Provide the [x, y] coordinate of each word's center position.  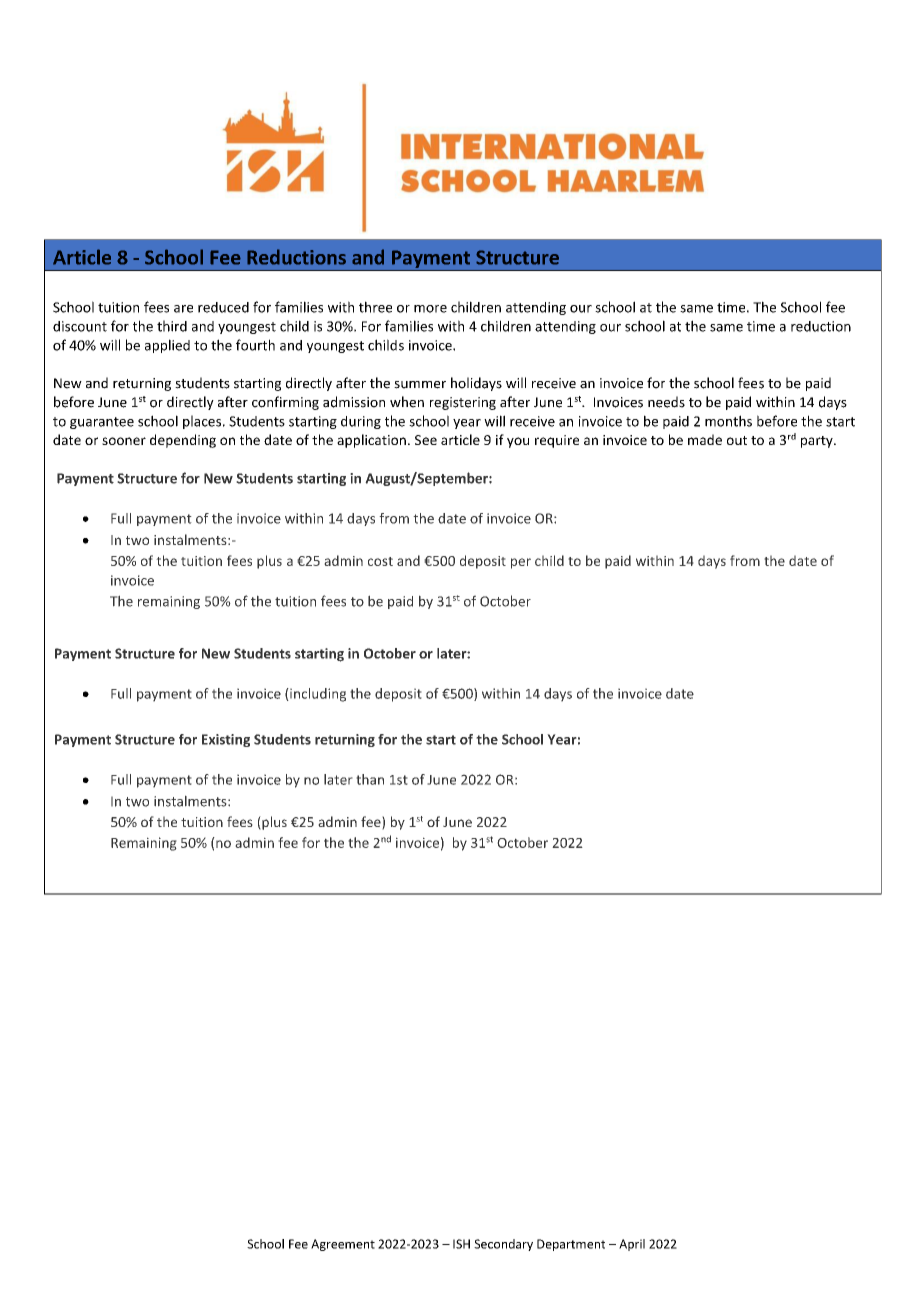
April [632, 1245]
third [172, 326]
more [430, 309]
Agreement [343, 1245]
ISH [461, 1244]
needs [666, 402]
